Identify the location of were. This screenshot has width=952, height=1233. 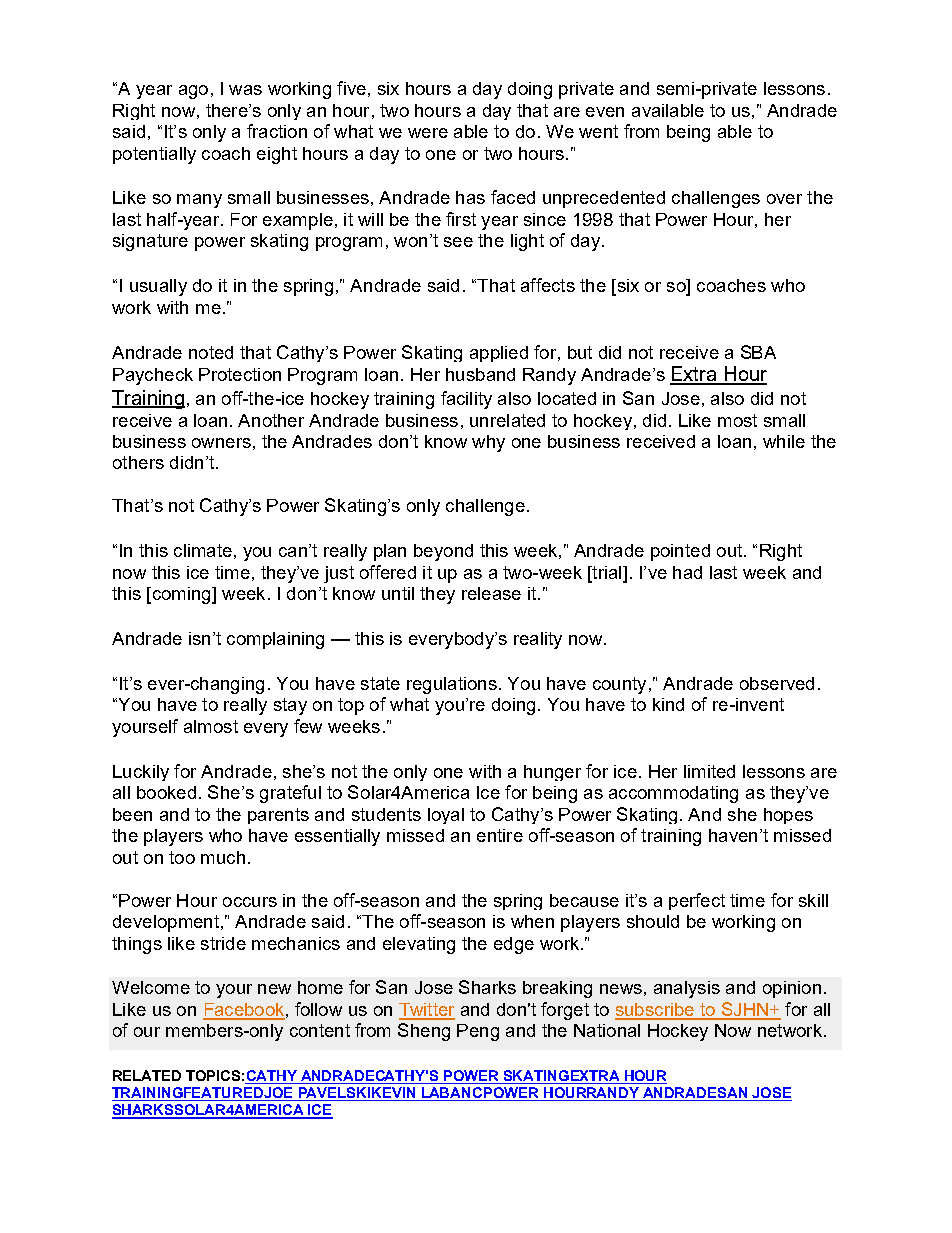
(428, 133).
